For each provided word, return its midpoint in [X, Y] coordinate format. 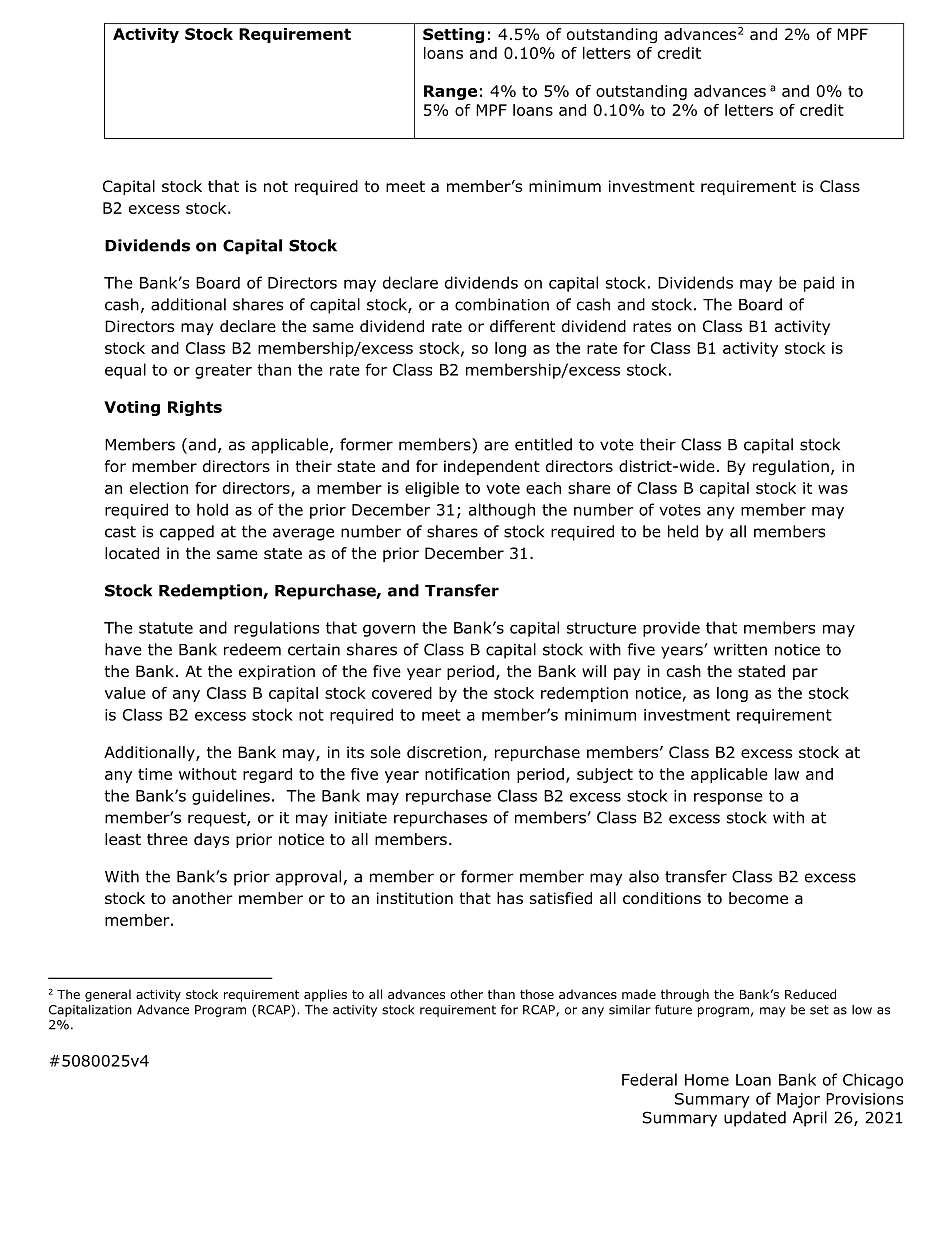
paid [819, 284]
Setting [453, 36]
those [537, 994]
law [787, 774]
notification [467, 774]
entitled [543, 444]
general [108, 995]
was [833, 489]
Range [450, 92]
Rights [195, 408]
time [155, 774]
